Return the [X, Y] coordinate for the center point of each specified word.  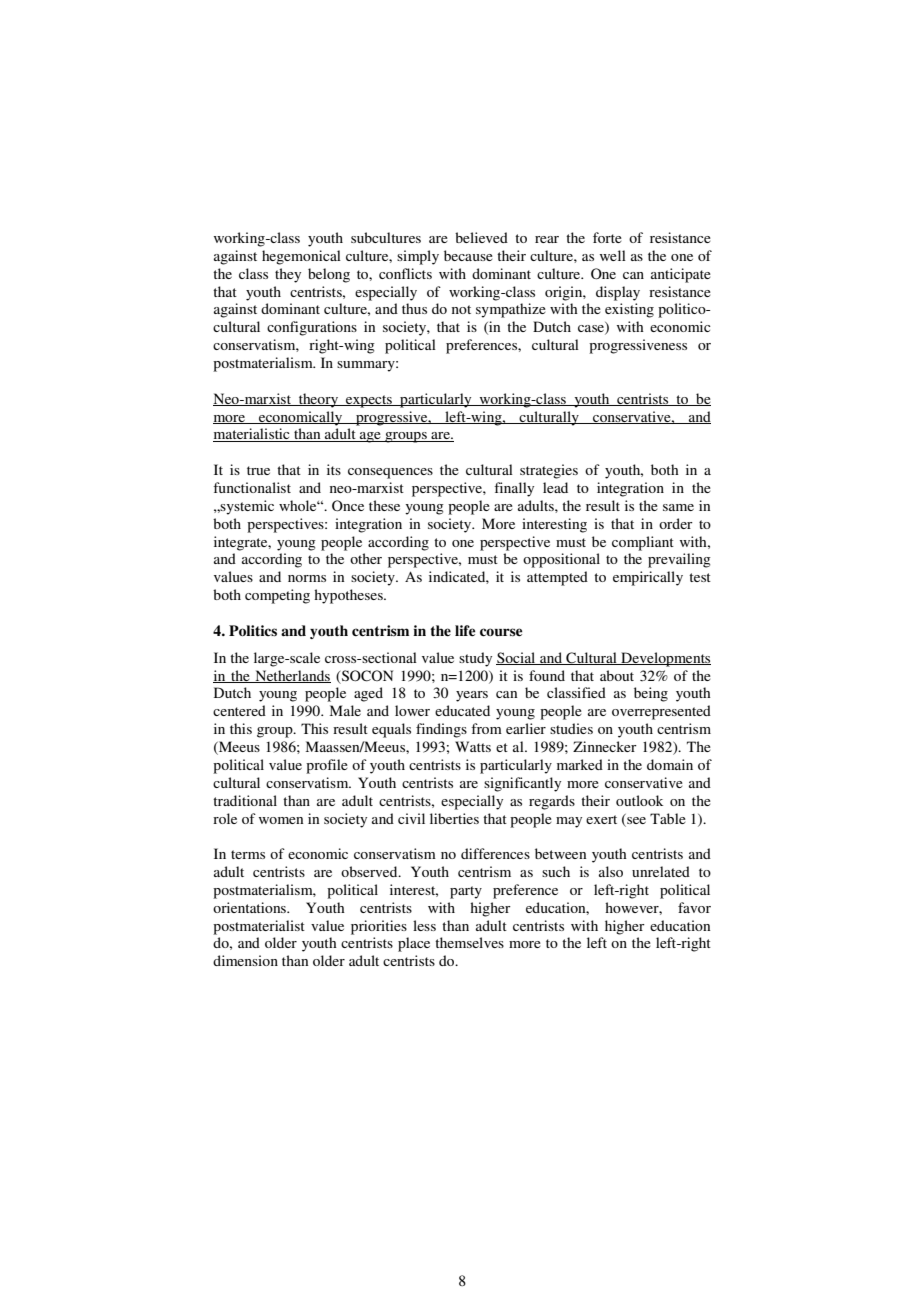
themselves [469, 942]
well [613, 255]
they [288, 275]
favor [694, 907]
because [468, 255]
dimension [245, 960]
